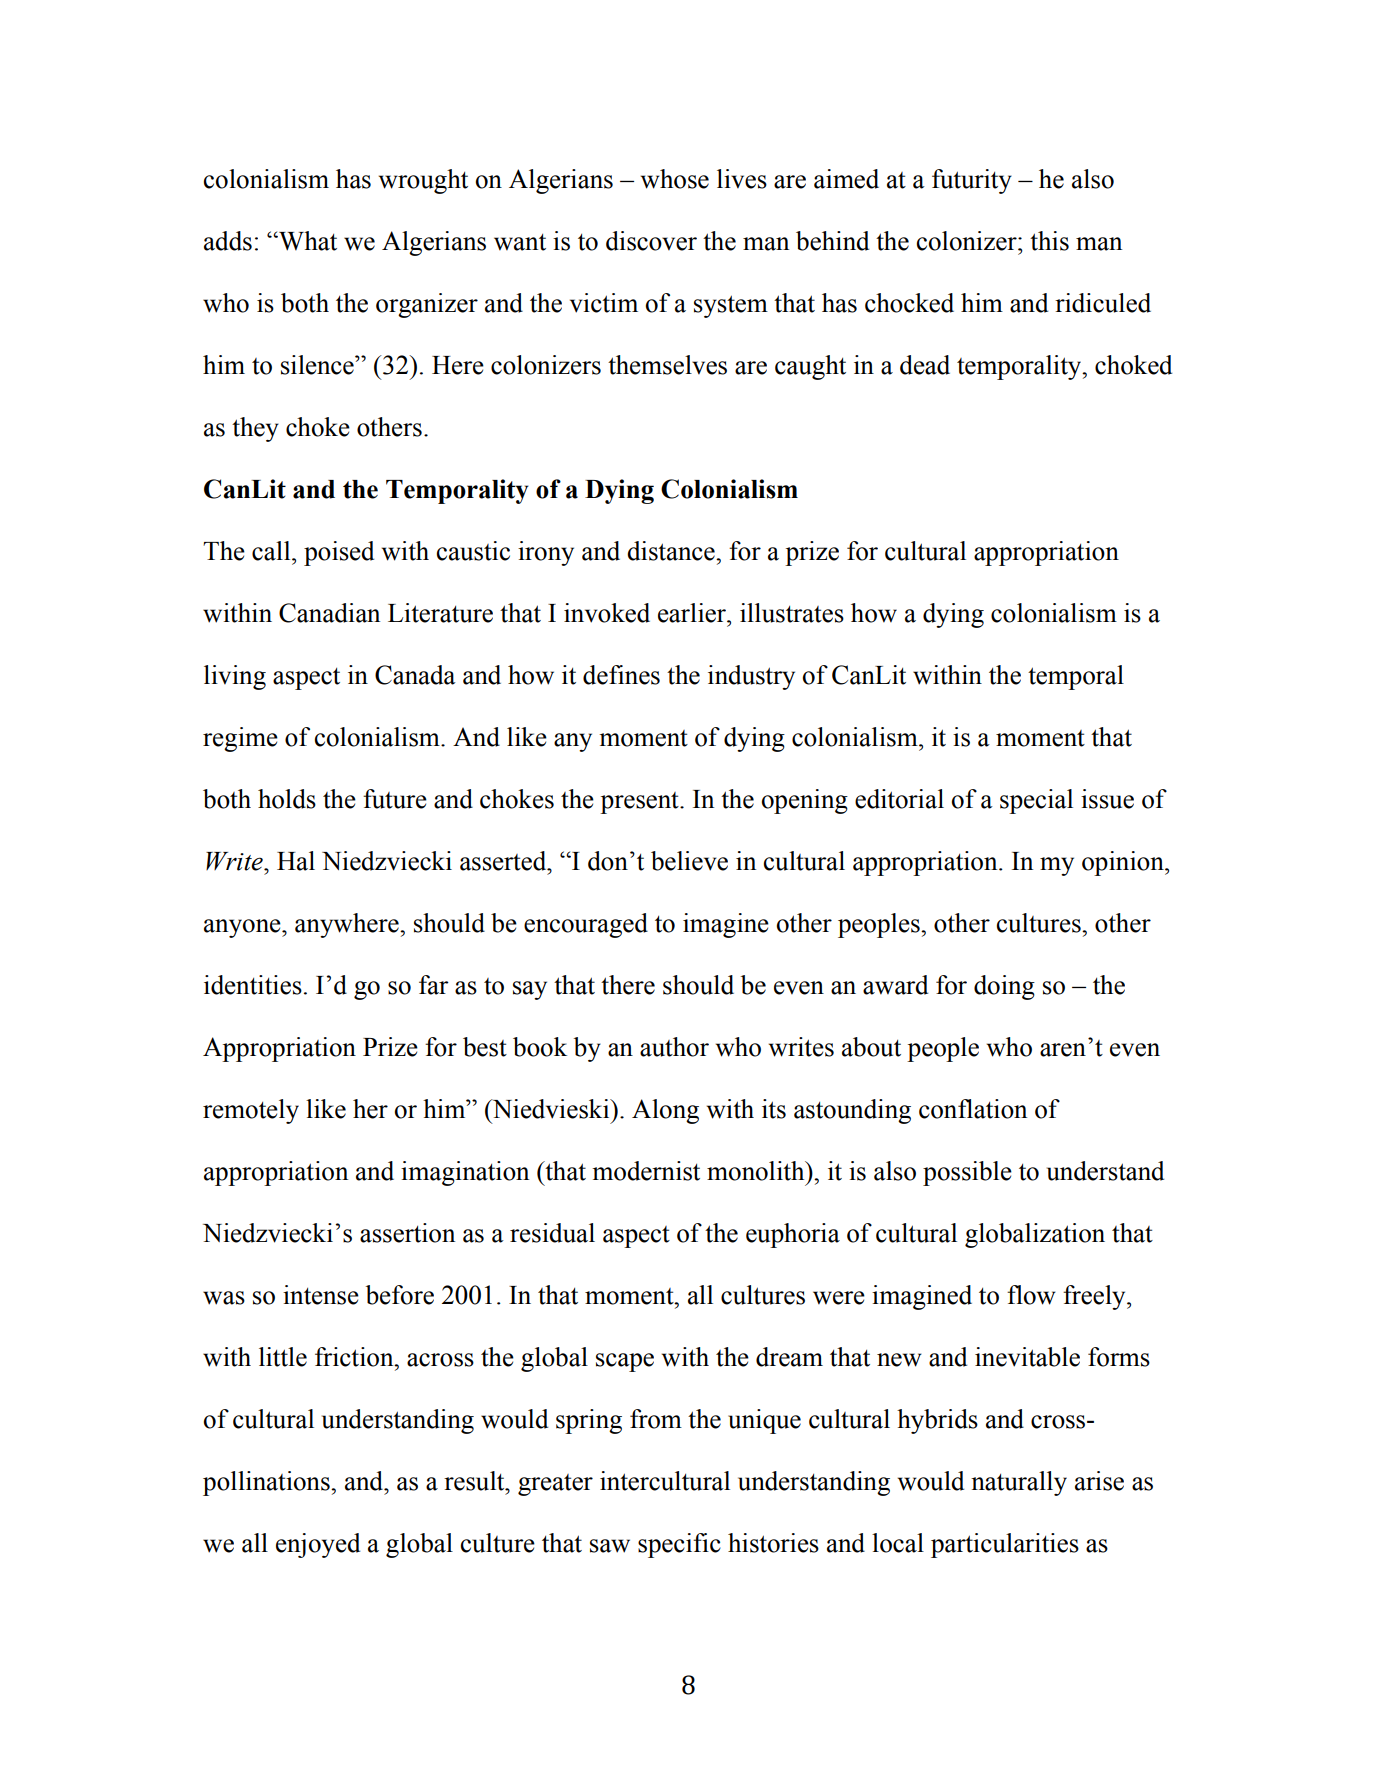  Describe the element at coordinates (1036, 801) in the screenshot. I see `special` at that location.
